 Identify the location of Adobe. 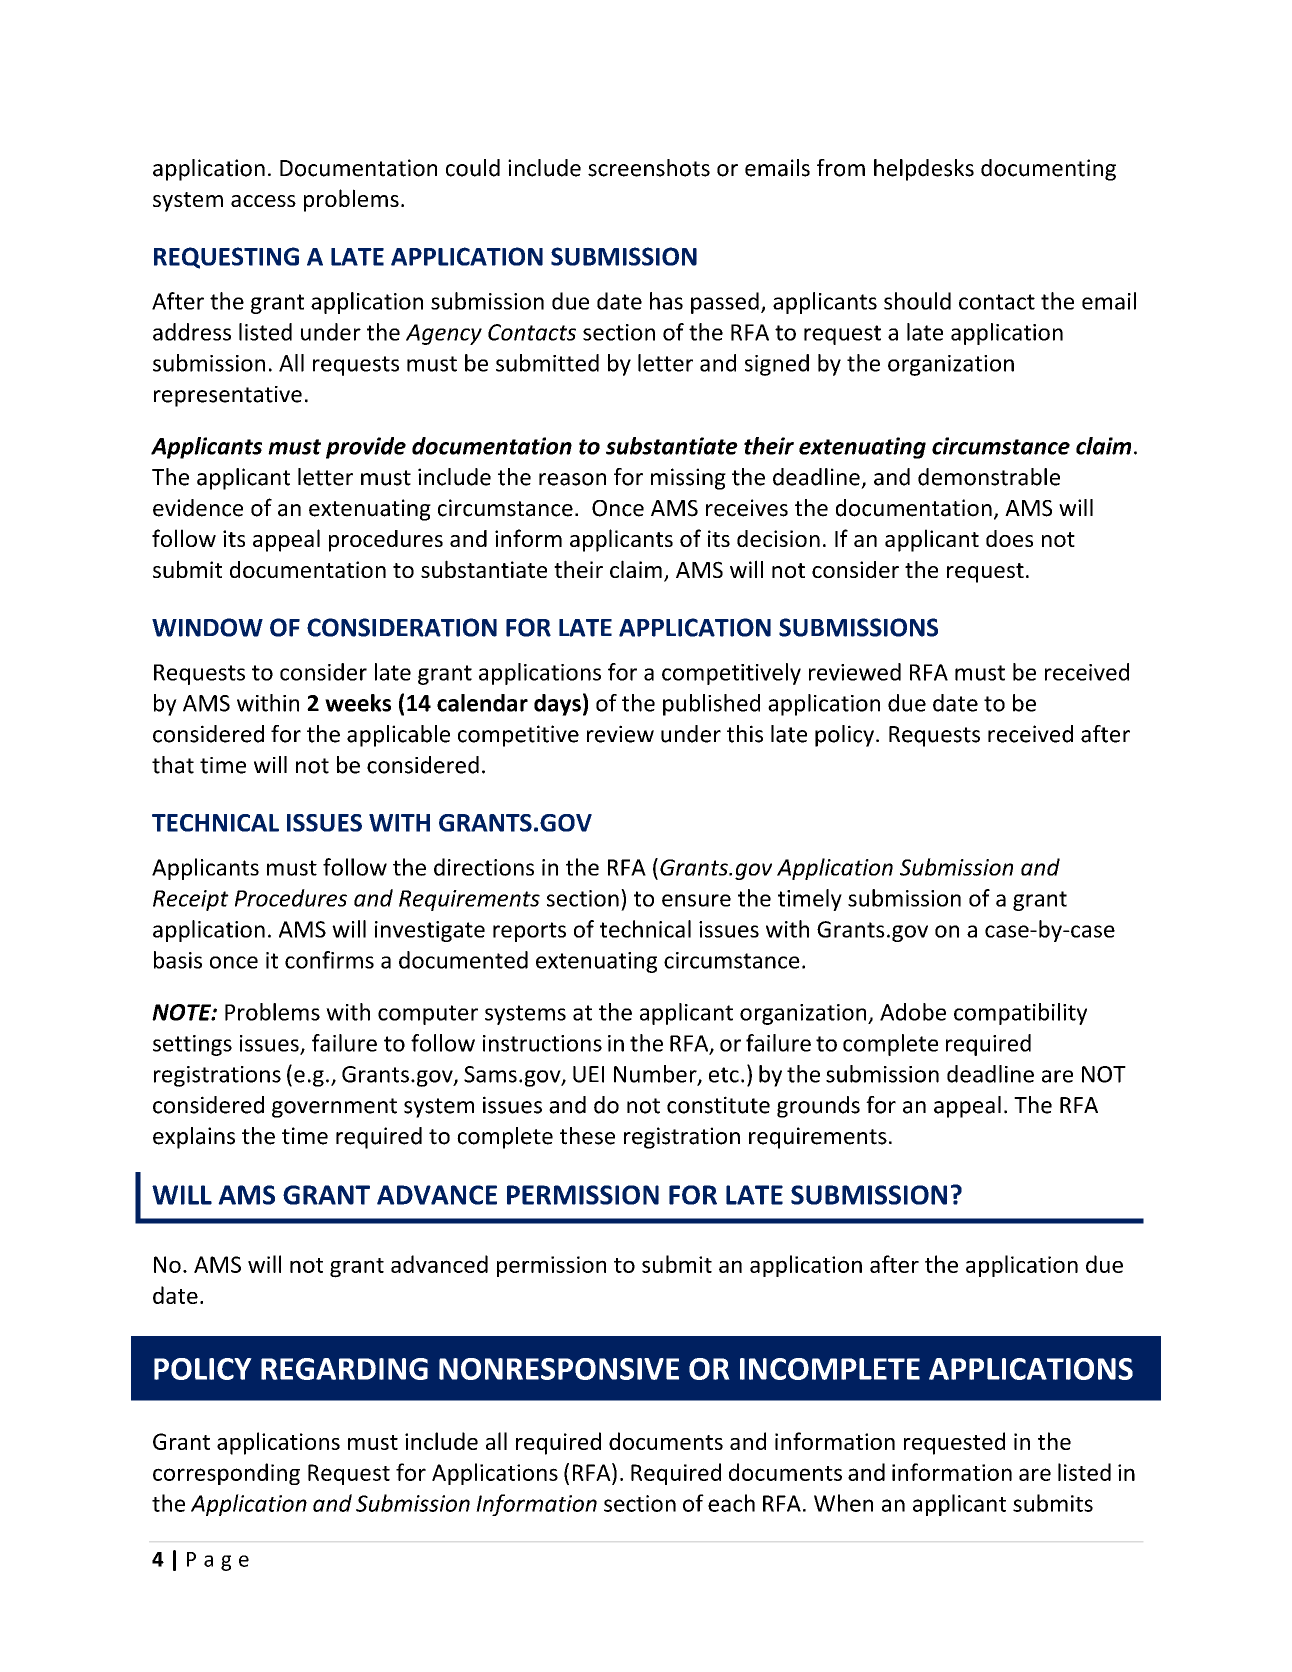
(913, 1012).
